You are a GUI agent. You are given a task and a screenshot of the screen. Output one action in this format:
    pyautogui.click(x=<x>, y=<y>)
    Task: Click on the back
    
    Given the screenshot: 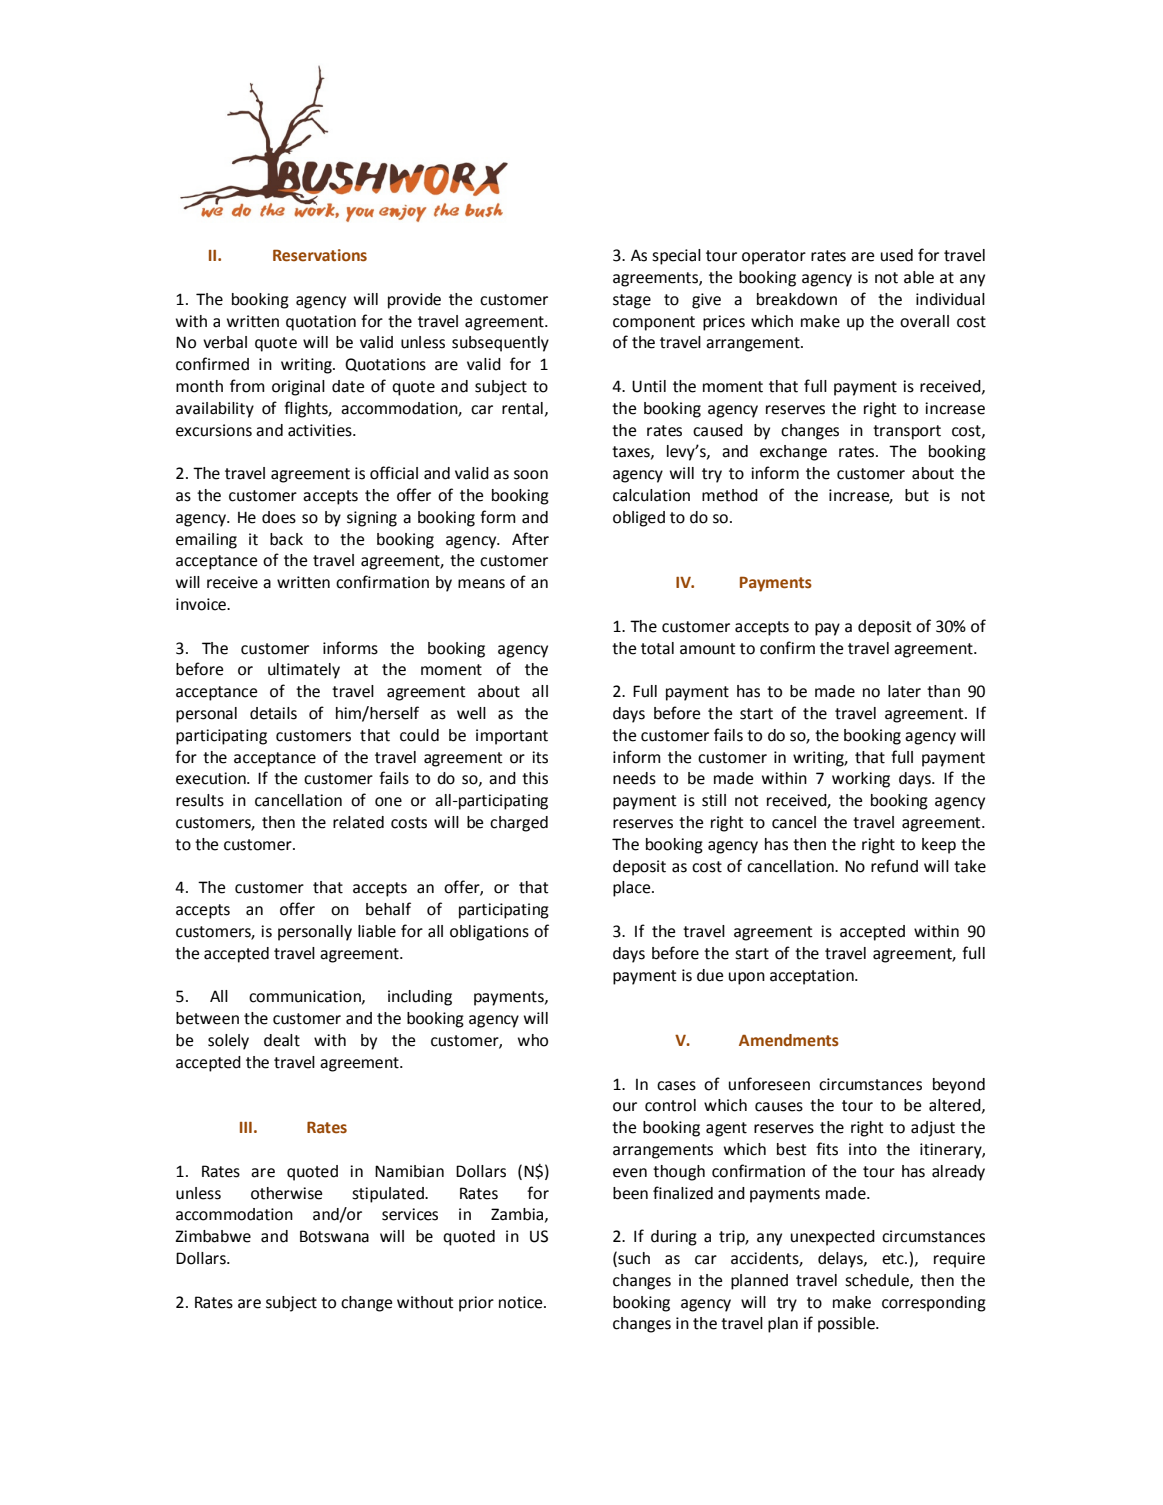 What is the action you would take?
    pyautogui.click(x=286, y=539)
